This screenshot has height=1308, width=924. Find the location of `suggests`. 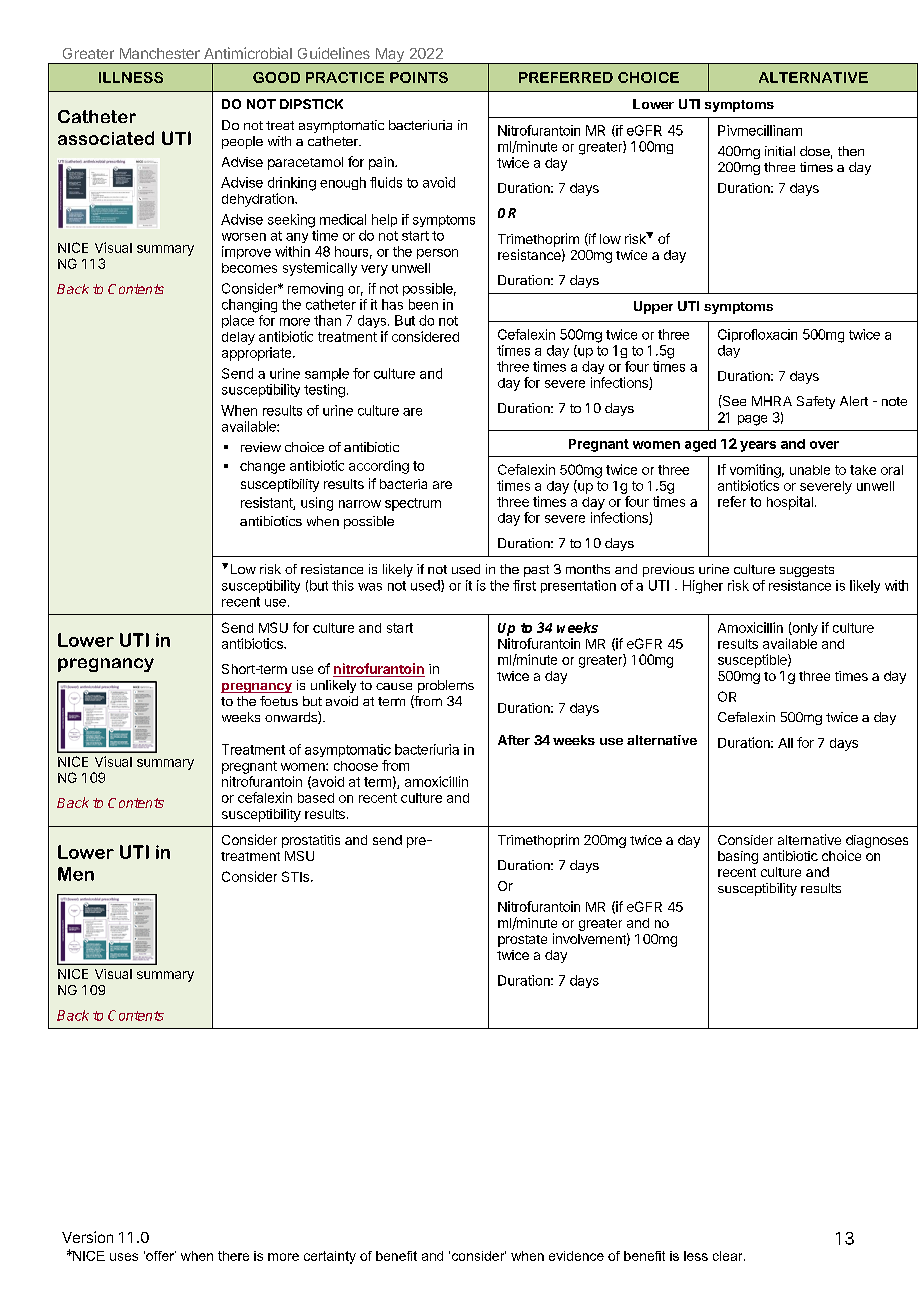

suggests is located at coordinates (807, 571).
